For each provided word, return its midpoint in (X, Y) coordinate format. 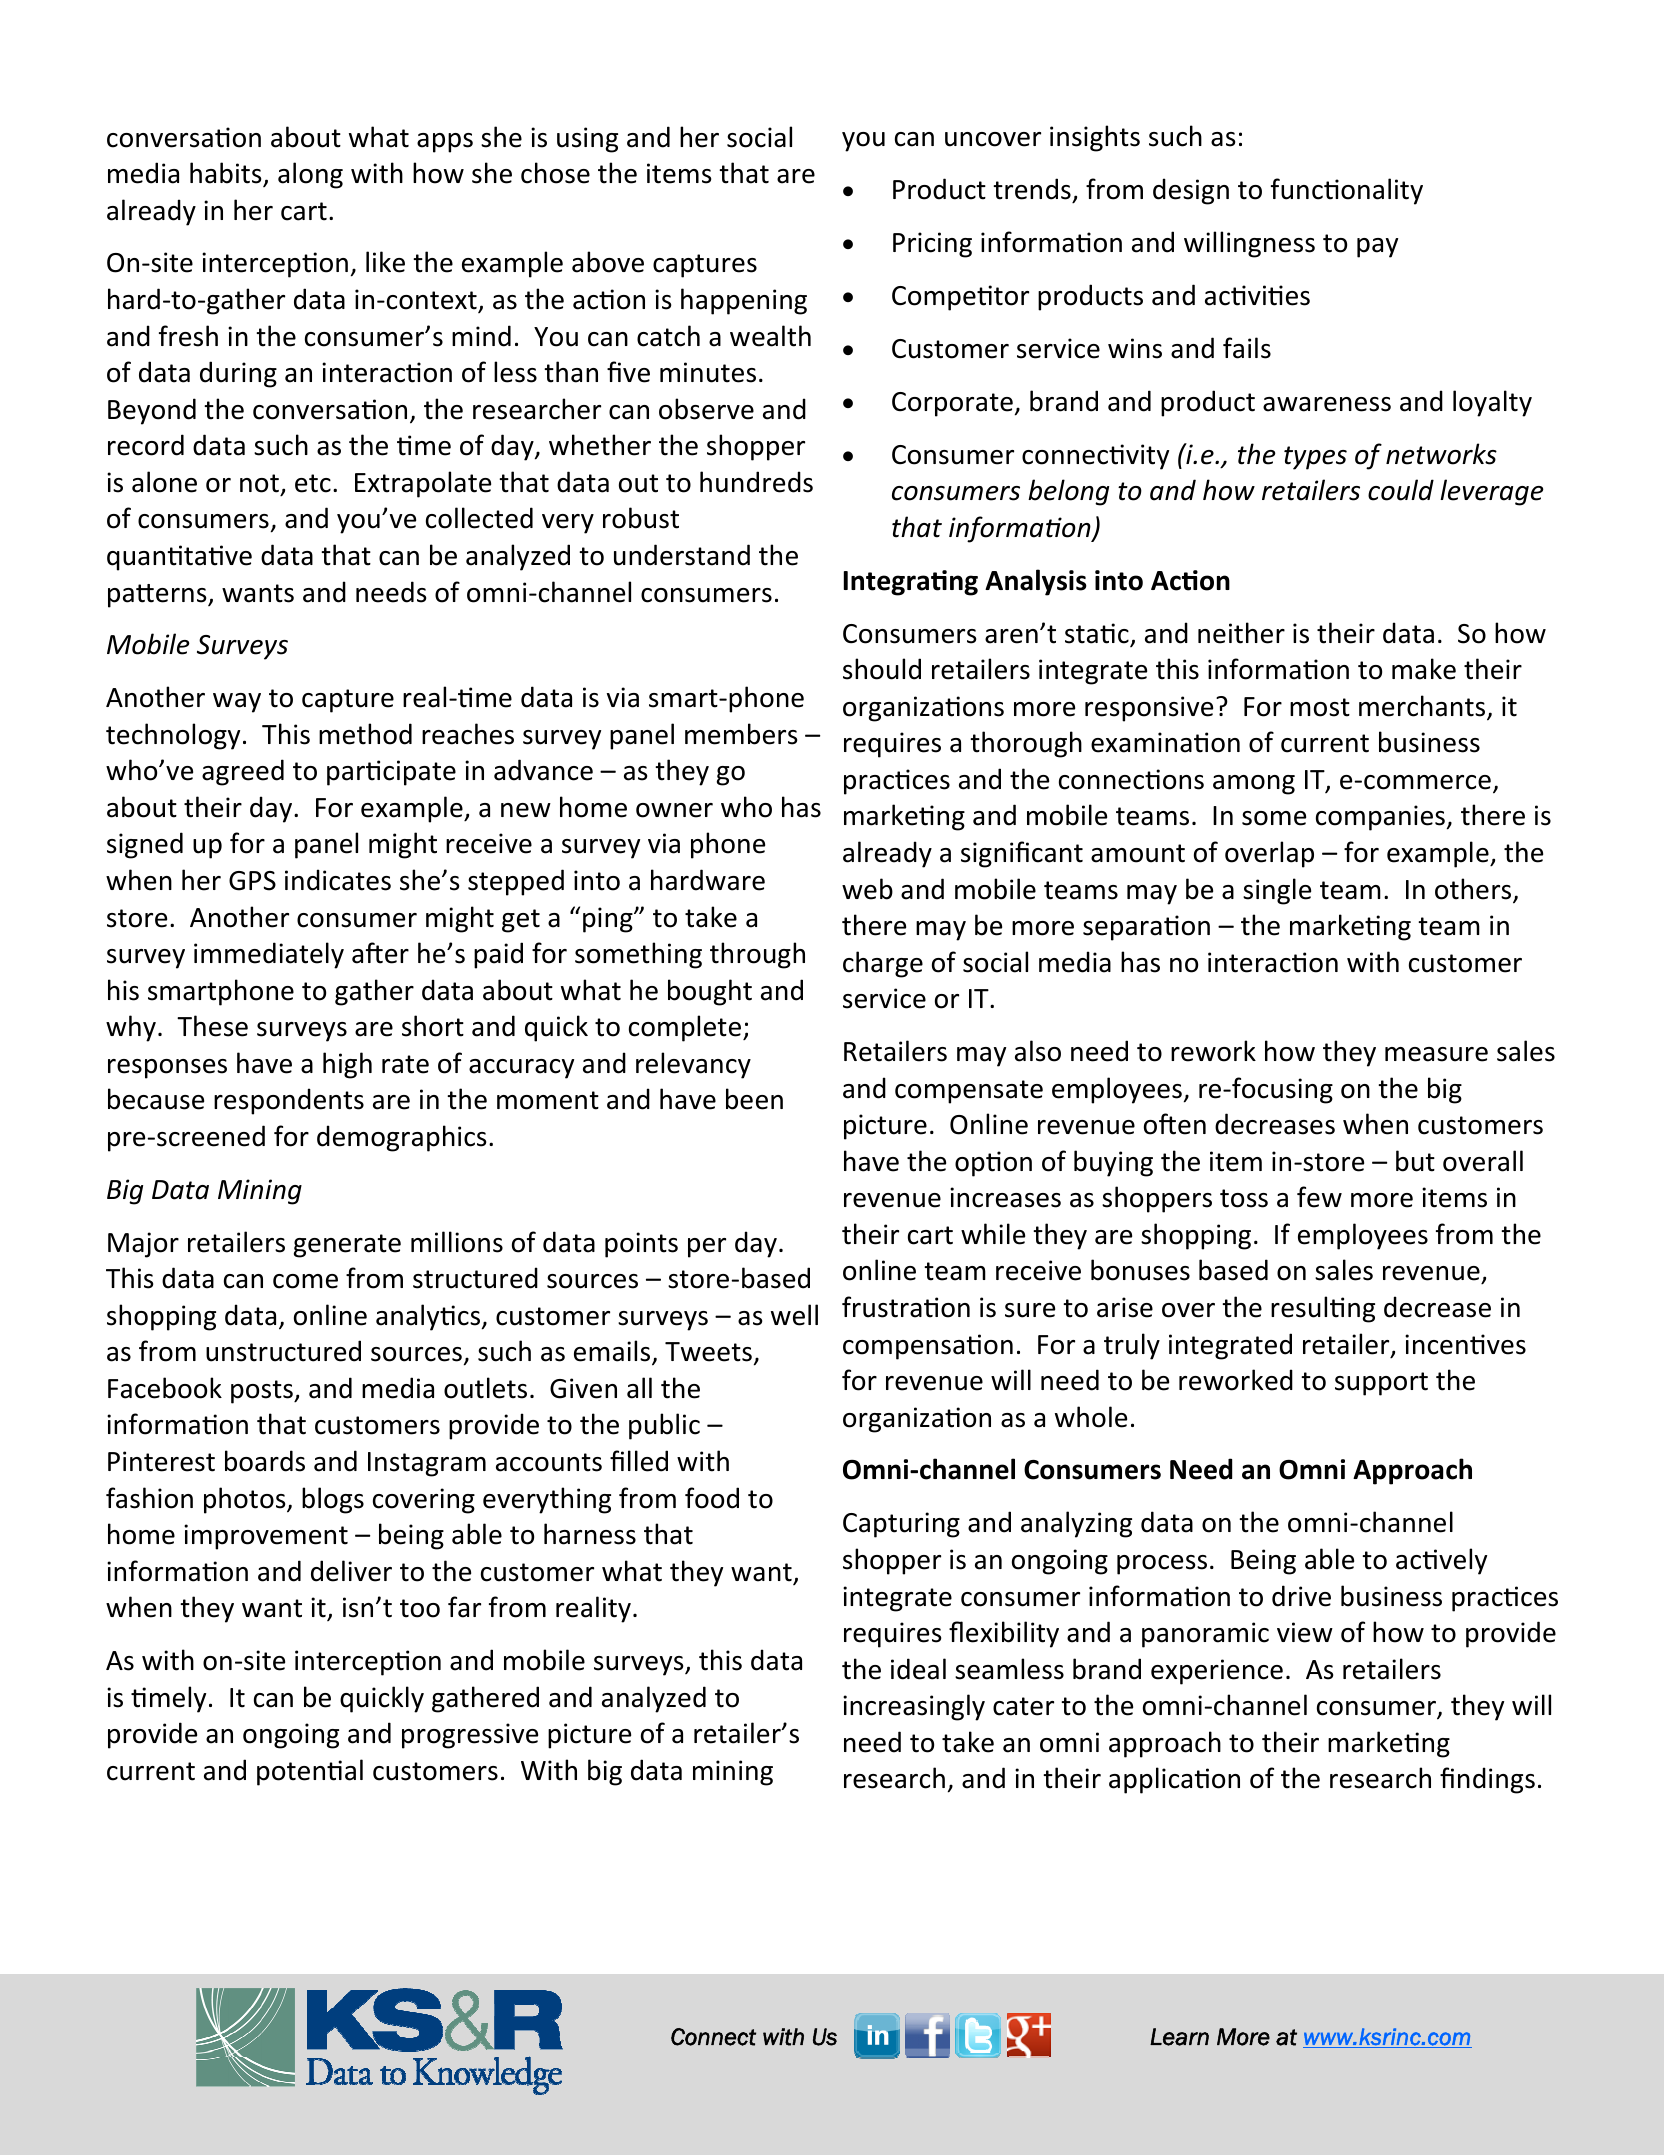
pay (1377, 248)
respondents (289, 1101)
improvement (266, 1537)
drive (1301, 1596)
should (882, 669)
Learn (1179, 2037)
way (237, 703)
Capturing (901, 1525)
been (754, 1099)
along (310, 175)
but (1415, 1161)
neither (1241, 633)
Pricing (932, 245)
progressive (470, 1736)
